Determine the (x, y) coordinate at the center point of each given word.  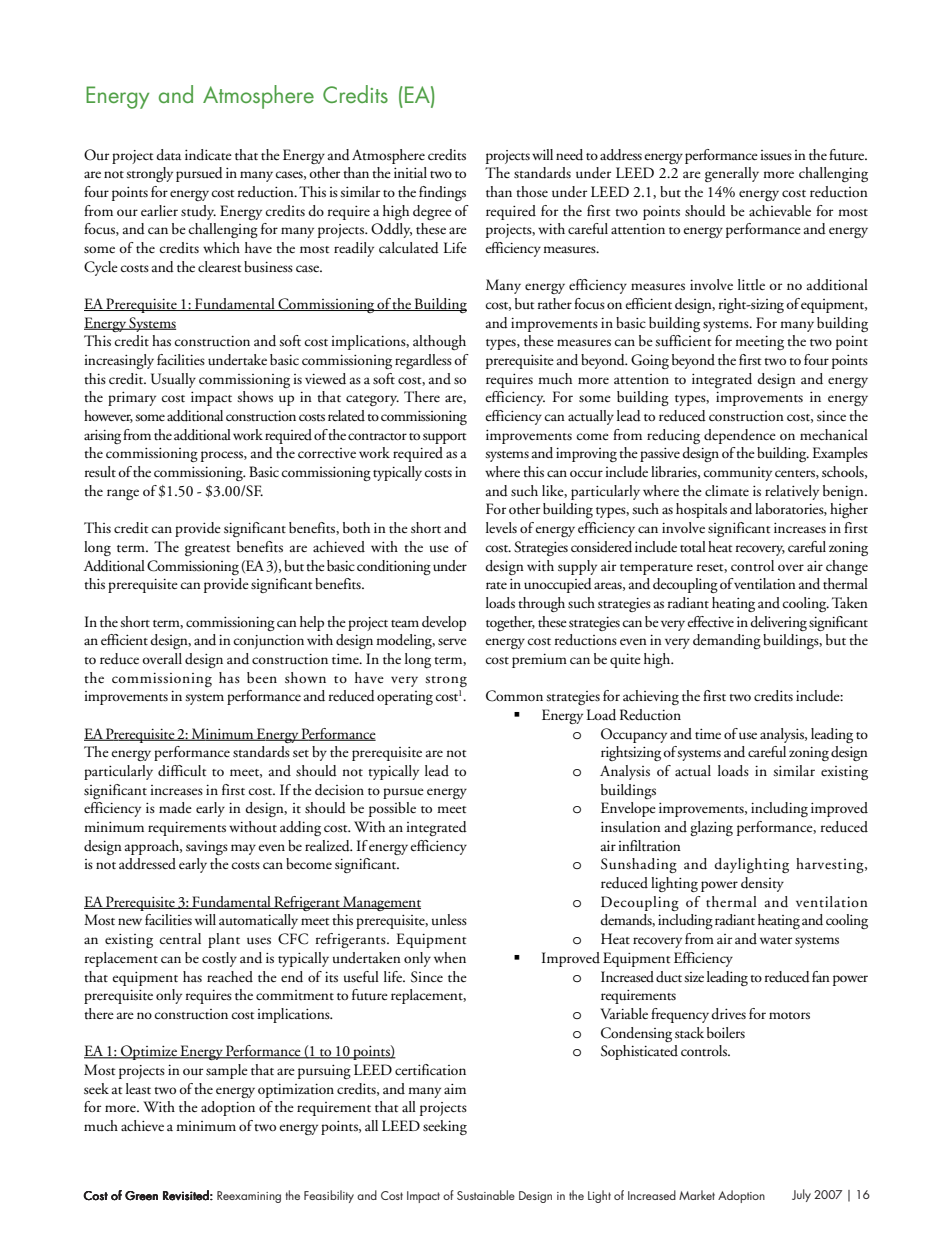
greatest (207, 550)
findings (442, 193)
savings (207, 848)
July (801, 1195)
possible (392, 809)
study (198, 212)
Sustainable (486, 1195)
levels (501, 528)
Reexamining (249, 1197)
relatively (792, 492)
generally (732, 174)
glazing (711, 828)
